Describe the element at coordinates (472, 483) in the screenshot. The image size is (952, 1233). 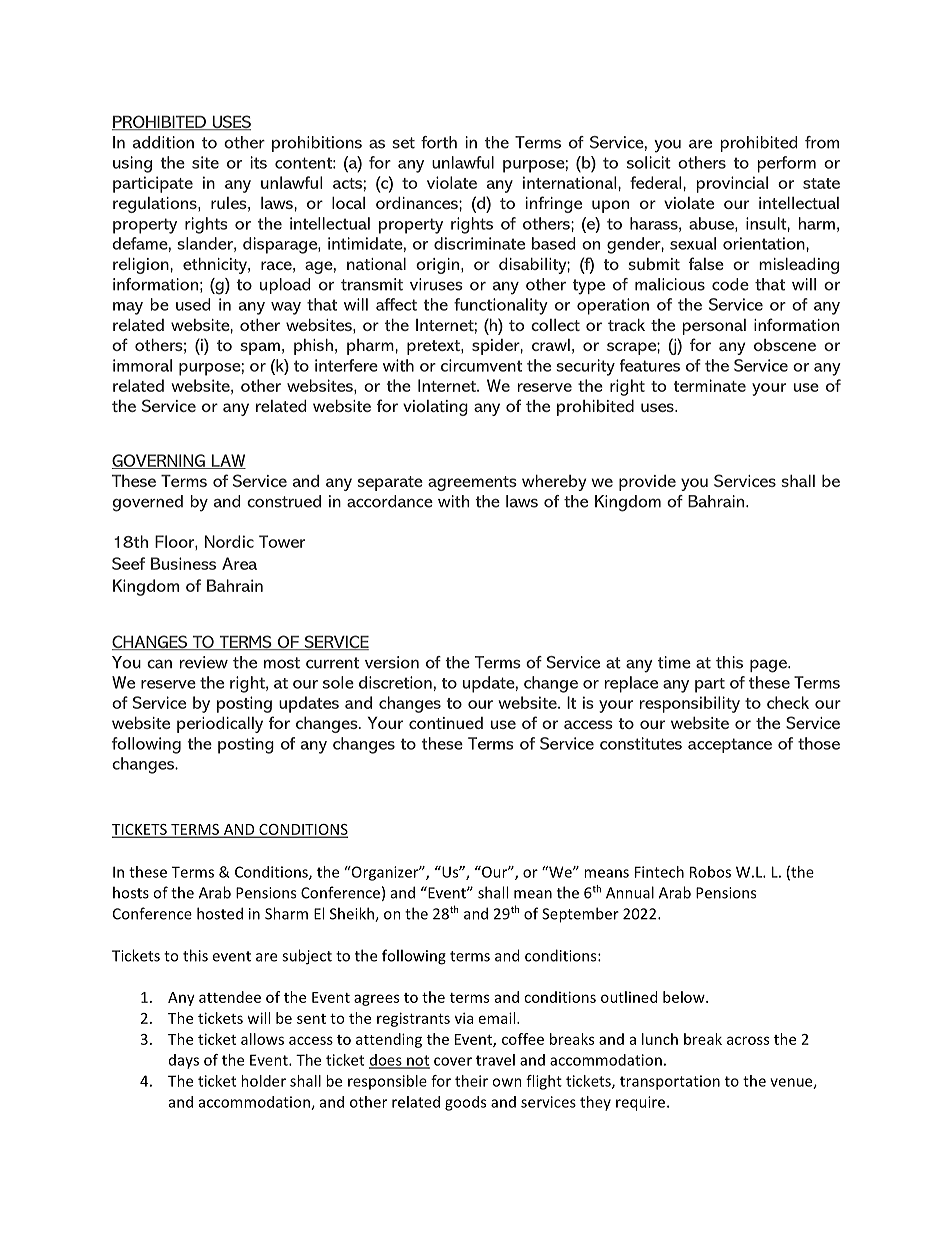
I see `agreements` at that location.
